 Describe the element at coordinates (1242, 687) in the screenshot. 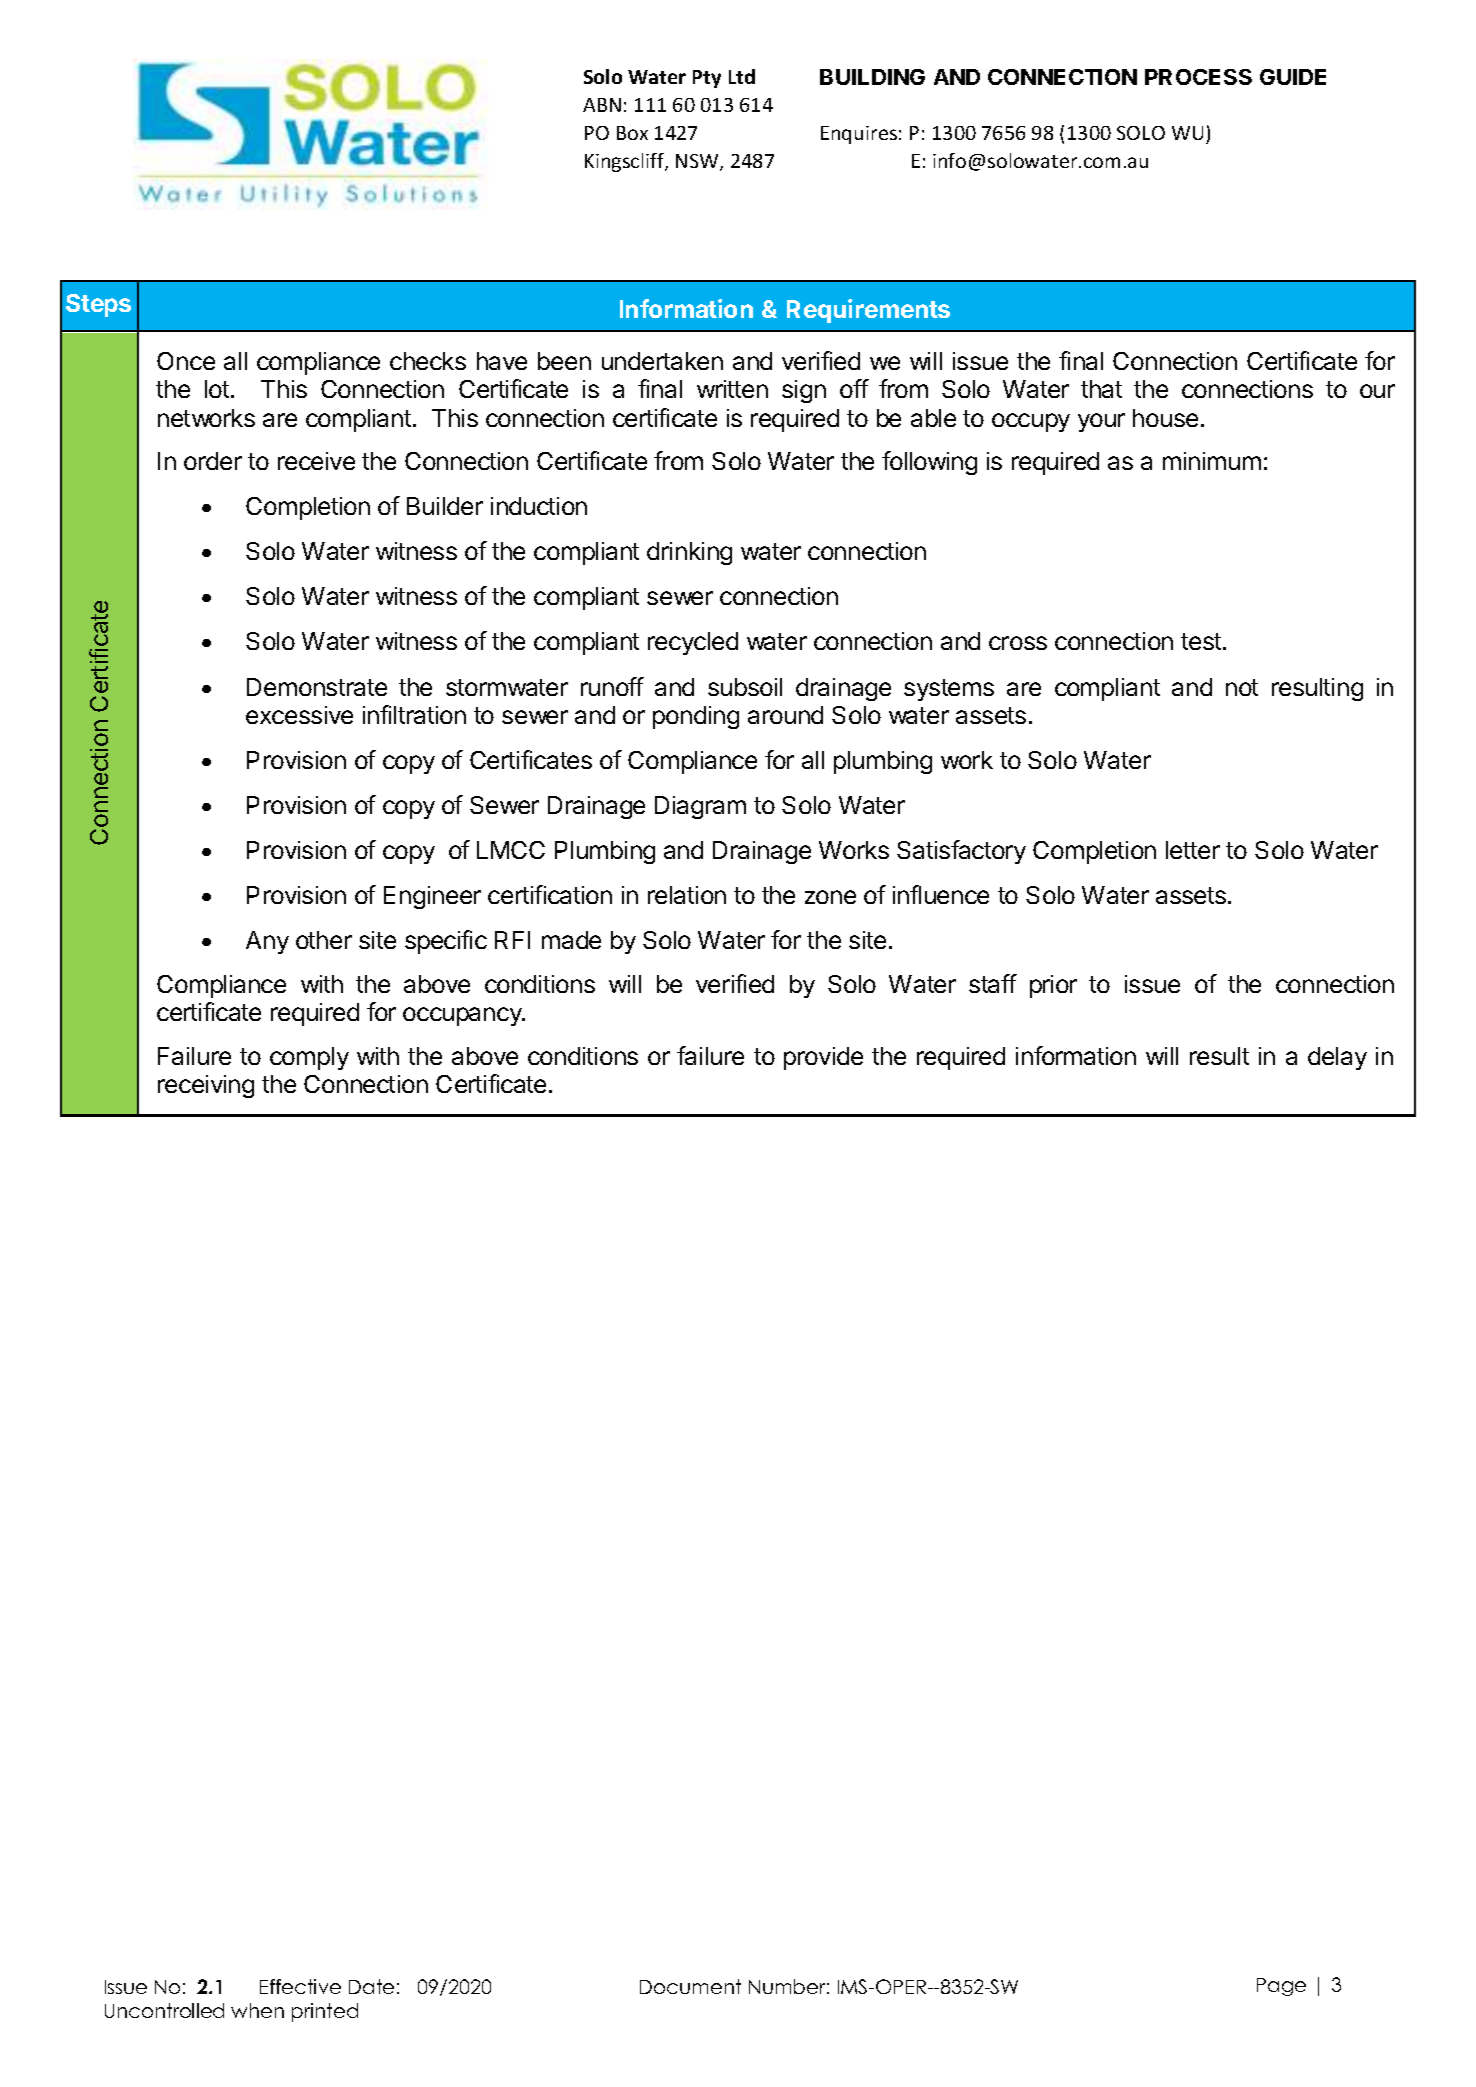

I see `not` at that location.
